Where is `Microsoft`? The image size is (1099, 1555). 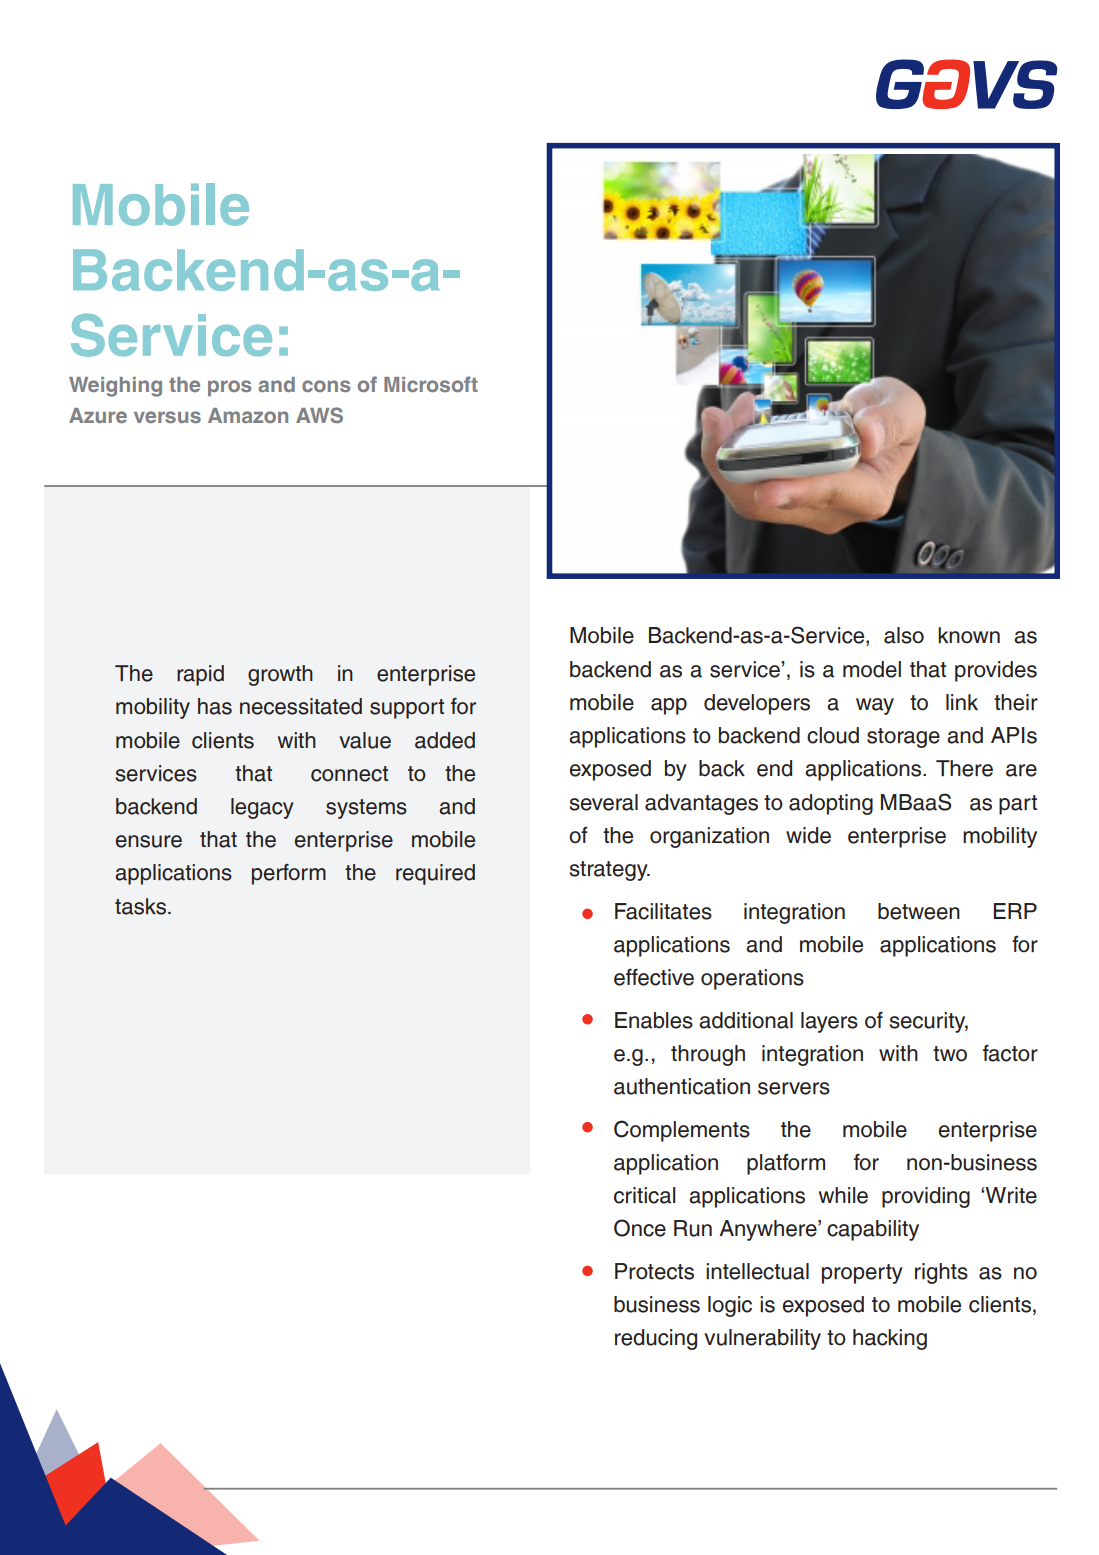 Microsoft is located at coordinates (431, 384).
